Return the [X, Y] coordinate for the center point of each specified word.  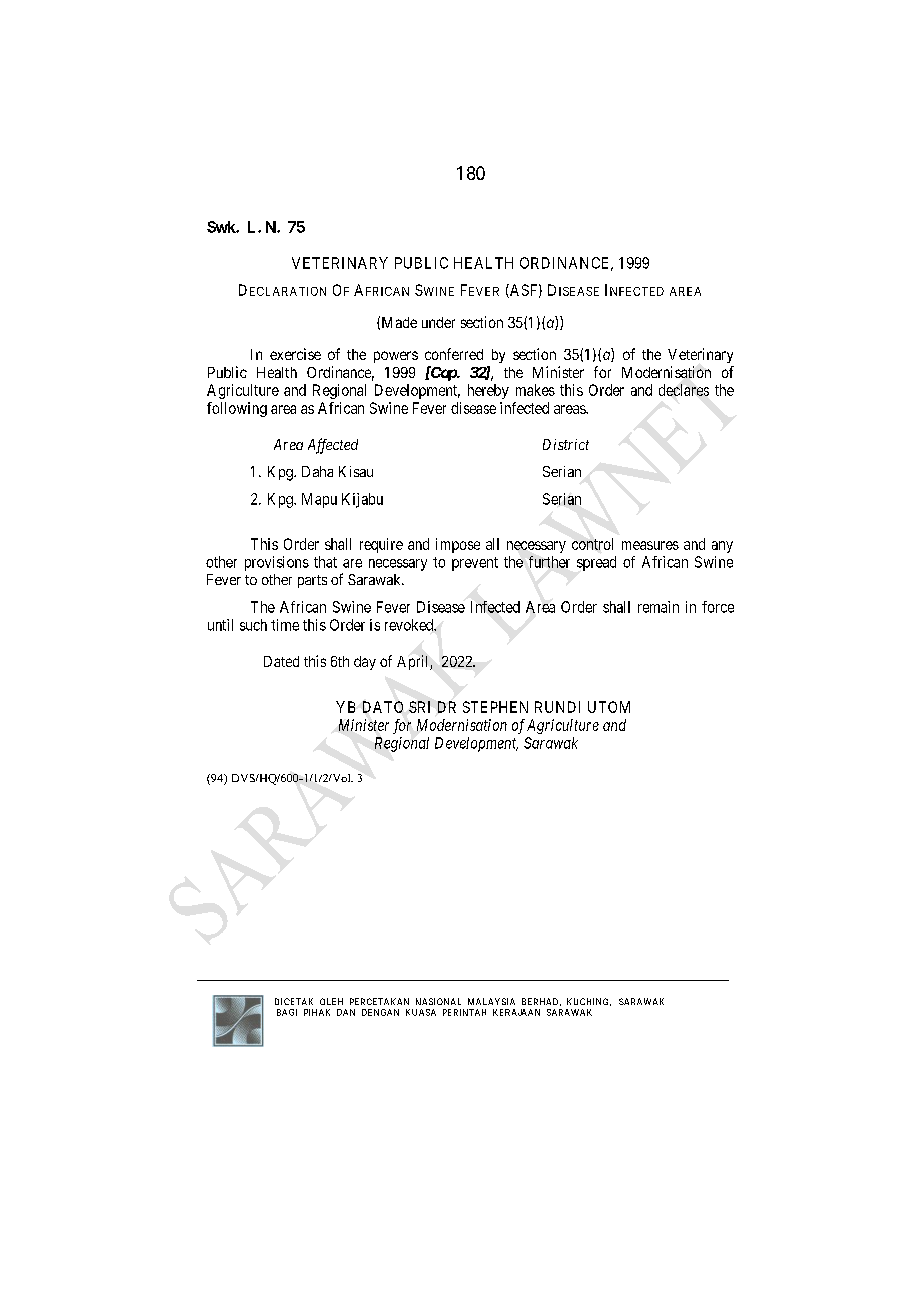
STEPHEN [495, 707]
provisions [277, 563]
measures [650, 545]
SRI [419, 707]
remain [658, 607]
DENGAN [380, 1012]
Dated [281, 661]
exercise [295, 354]
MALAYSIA [491, 1001]
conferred [454, 354]
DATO [383, 707]
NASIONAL [438, 1001]
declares [684, 390]
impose [458, 545]
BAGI [287, 1012]
